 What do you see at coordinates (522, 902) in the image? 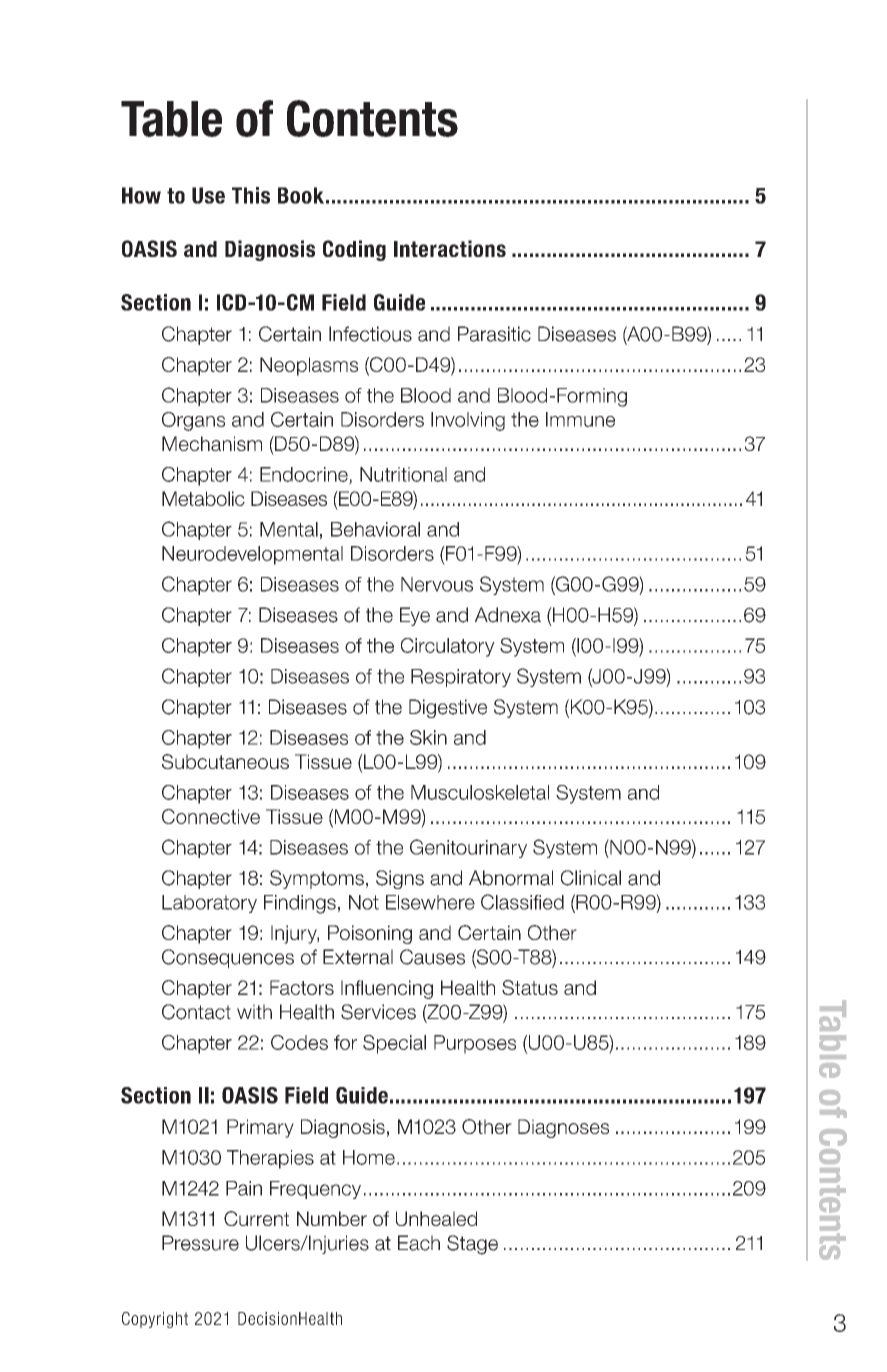
I see `Classified` at bounding box center [522, 902].
